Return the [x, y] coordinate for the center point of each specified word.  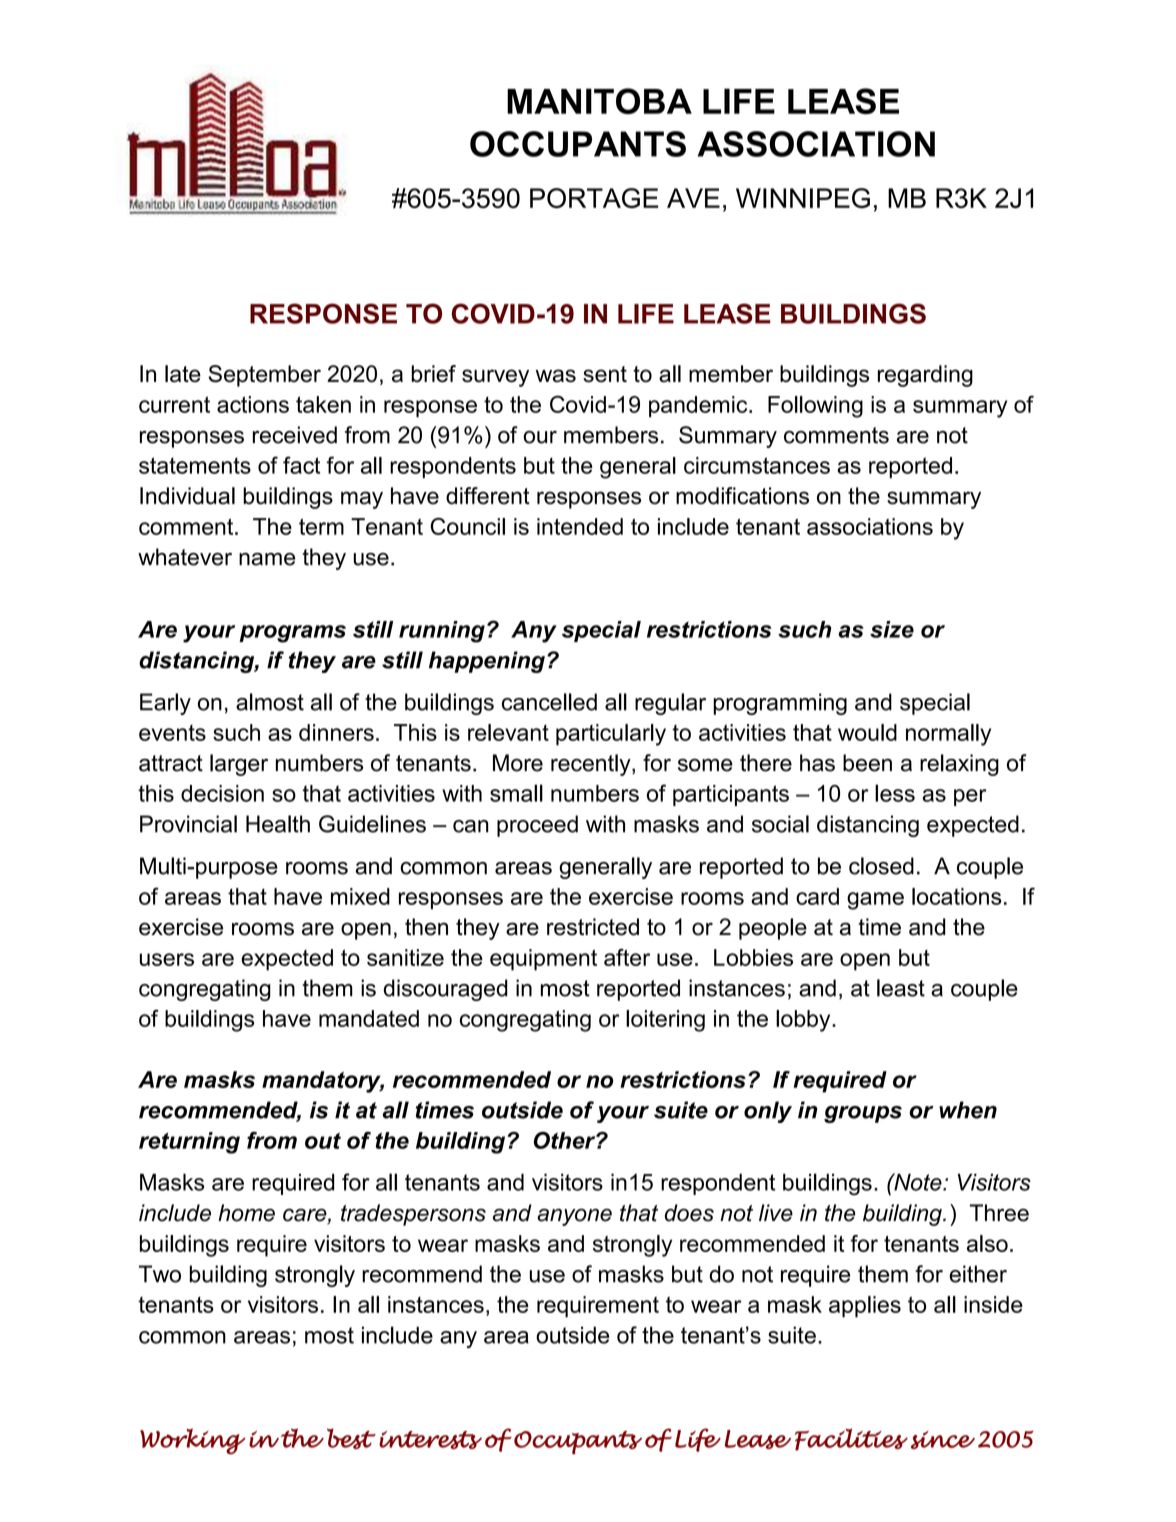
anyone [574, 1217]
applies [865, 1307]
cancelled [549, 702]
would [867, 732]
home [246, 1213]
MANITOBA [599, 101]
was [556, 376]
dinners [336, 732]
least [901, 988]
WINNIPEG [803, 198]
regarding [925, 376]
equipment [543, 960]
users [167, 959]
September [264, 376]
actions [253, 404]
